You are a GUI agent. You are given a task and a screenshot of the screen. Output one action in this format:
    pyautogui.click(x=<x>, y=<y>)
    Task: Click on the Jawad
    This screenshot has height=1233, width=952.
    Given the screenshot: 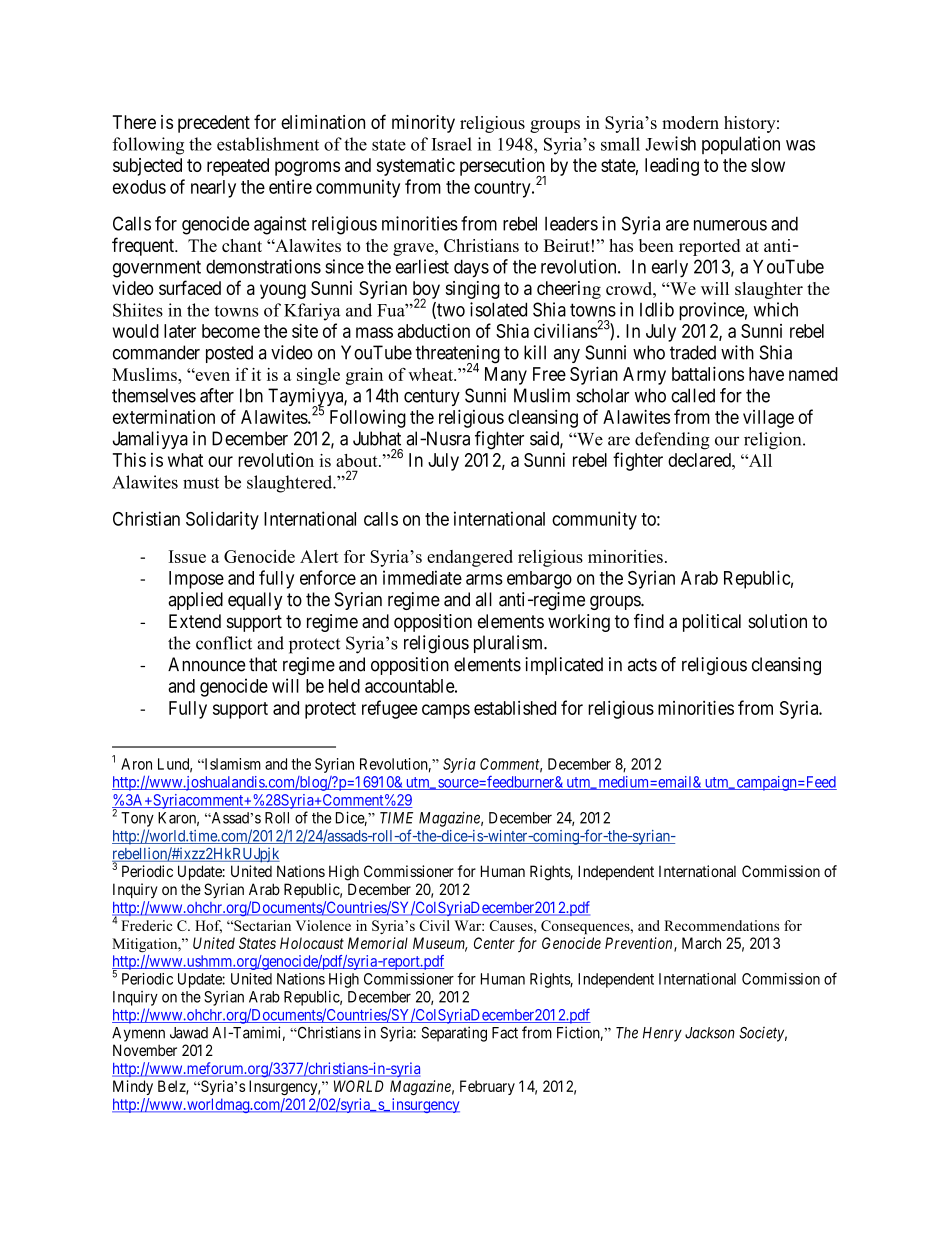 What is the action you would take?
    pyautogui.click(x=189, y=1033)
